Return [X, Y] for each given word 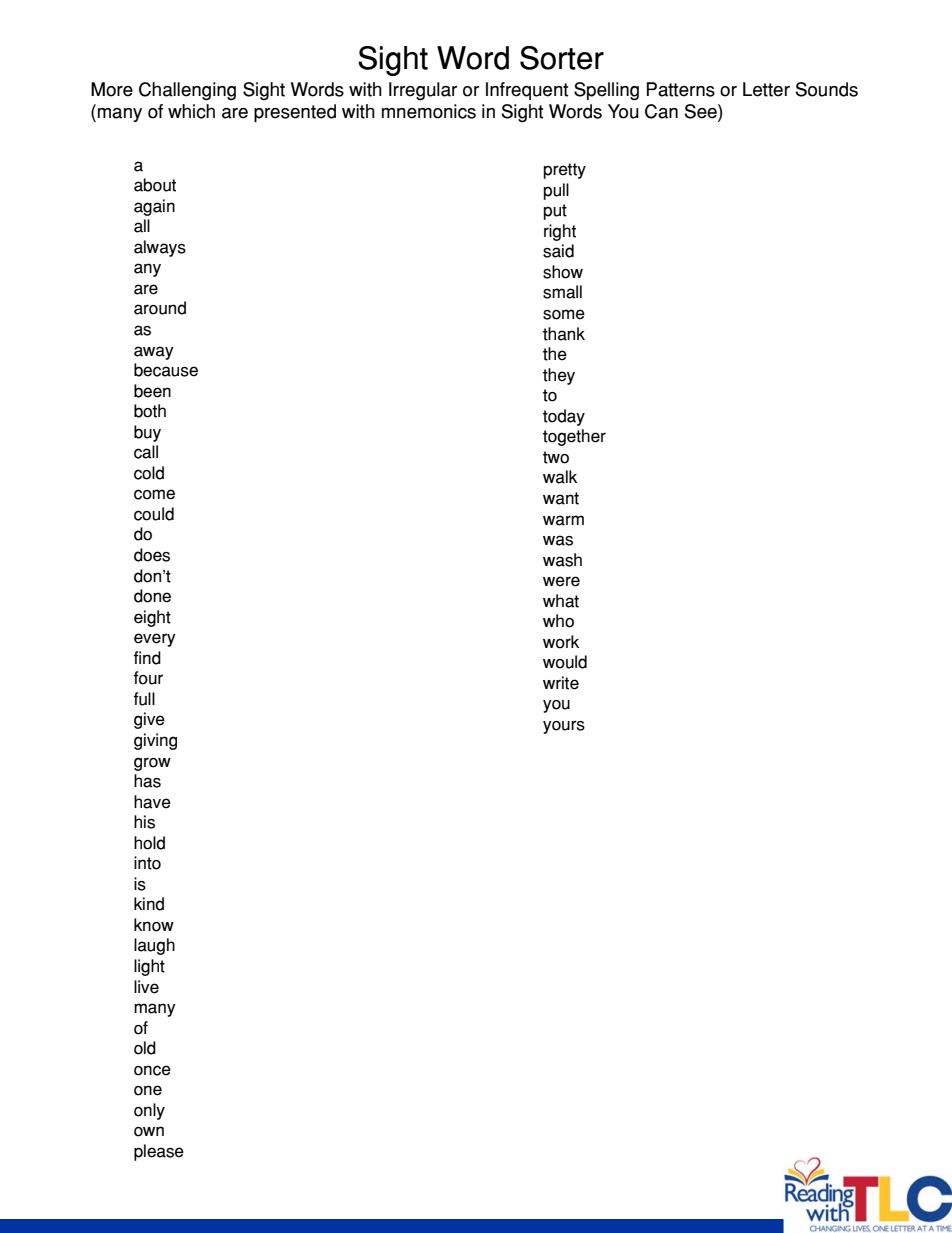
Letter [766, 89]
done [152, 596]
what [561, 601]
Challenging [187, 91]
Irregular [423, 91]
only [149, 1111]
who [558, 621]
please [159, 1152]
